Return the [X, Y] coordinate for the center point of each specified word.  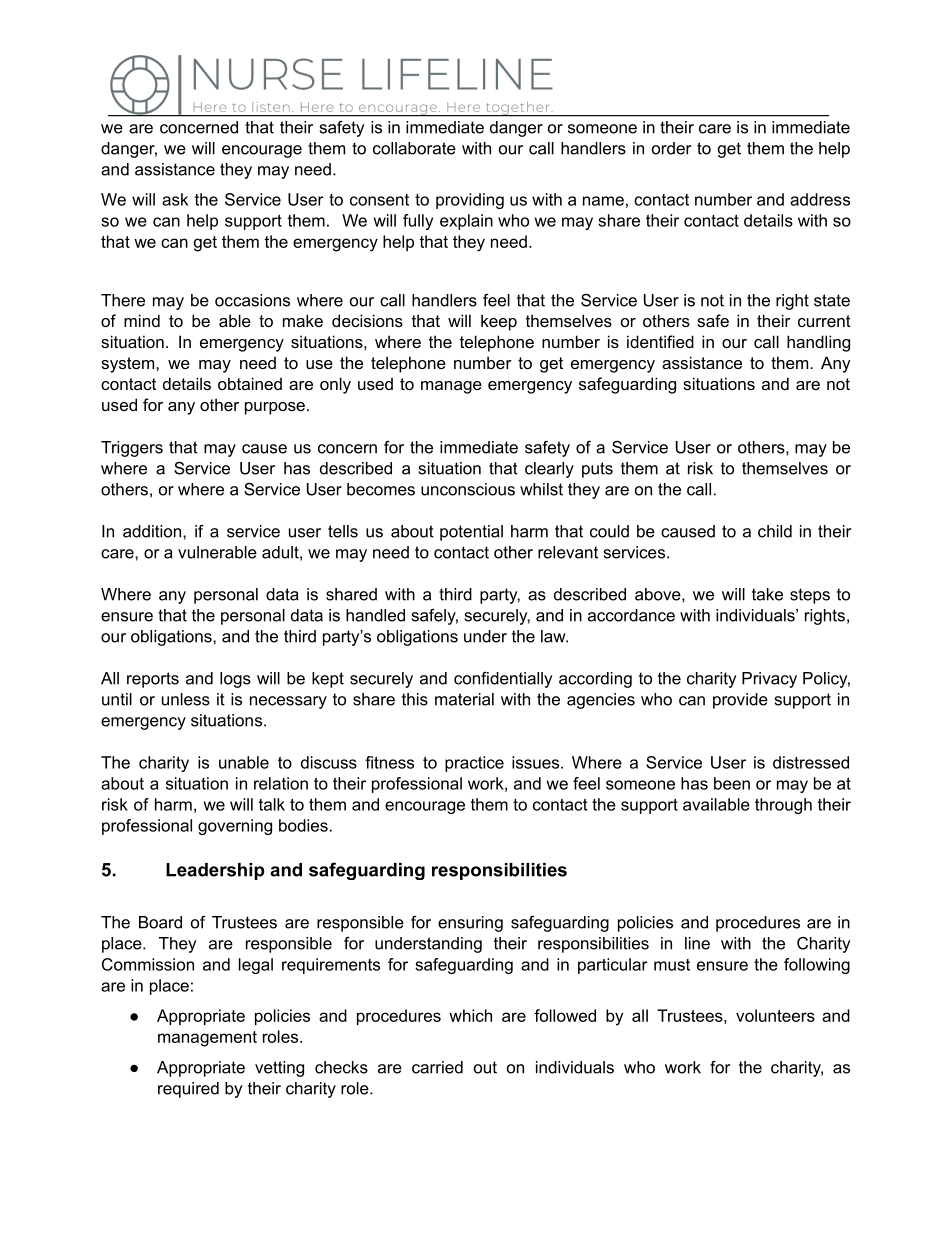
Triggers [132, 449]
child [775, 531]
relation [281, 783]
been [732, 783]
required [188, 1090]
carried [437, 1067]
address [820, 199]
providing [470, 201]
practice [474, 764]
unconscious [468, 489]
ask [175, 199]
